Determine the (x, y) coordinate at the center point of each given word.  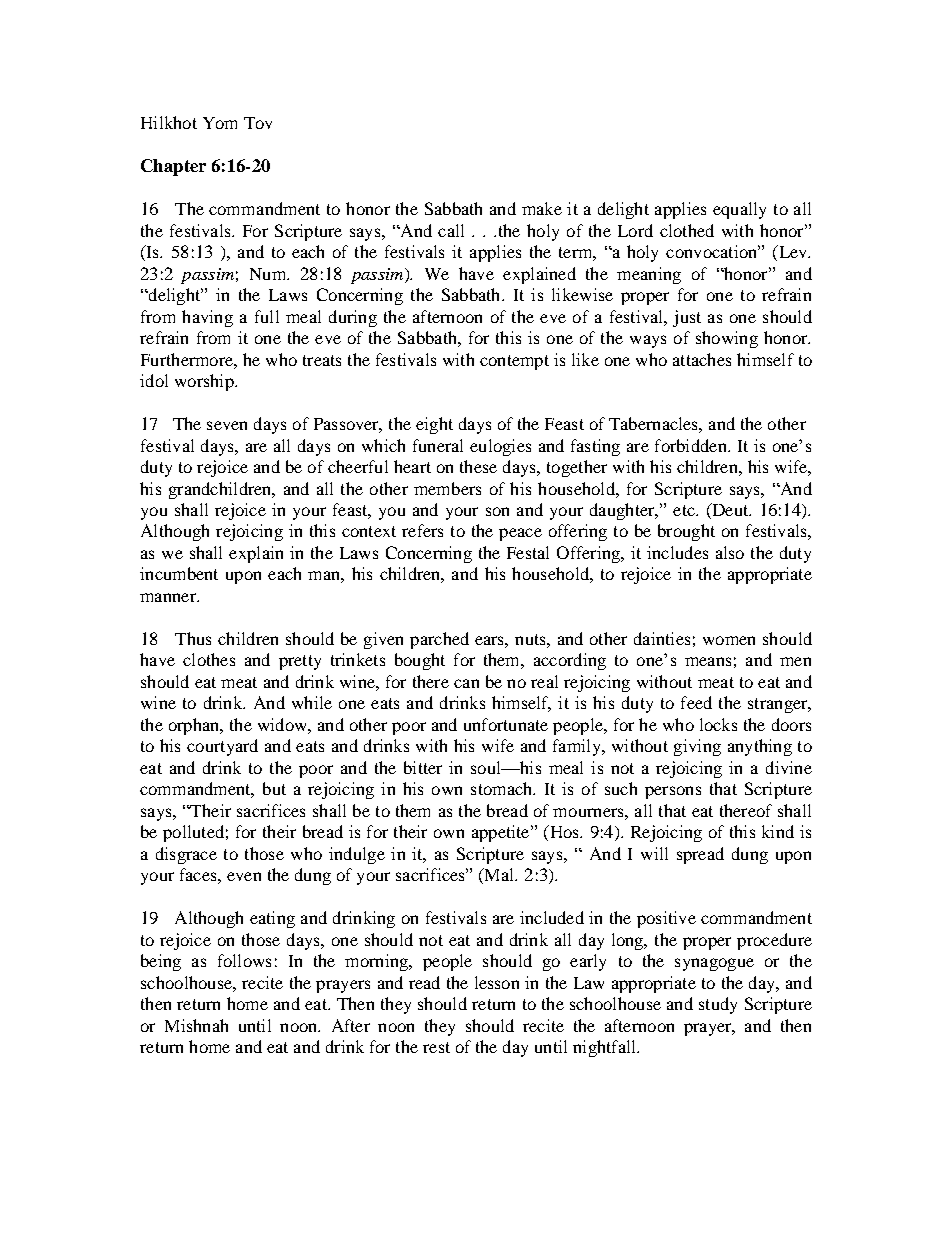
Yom (220, 123)
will (654, 853)
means (708, 661)
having (207, 318)
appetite (502, 833)
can (466, 683)
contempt (514, 362)
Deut (730, 511)
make (542, 208)
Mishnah (196, 1025)
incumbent (179, 573)
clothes (209, 659)
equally (739, 210)
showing (727, 339)
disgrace (186, 855)
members (447, 488)
